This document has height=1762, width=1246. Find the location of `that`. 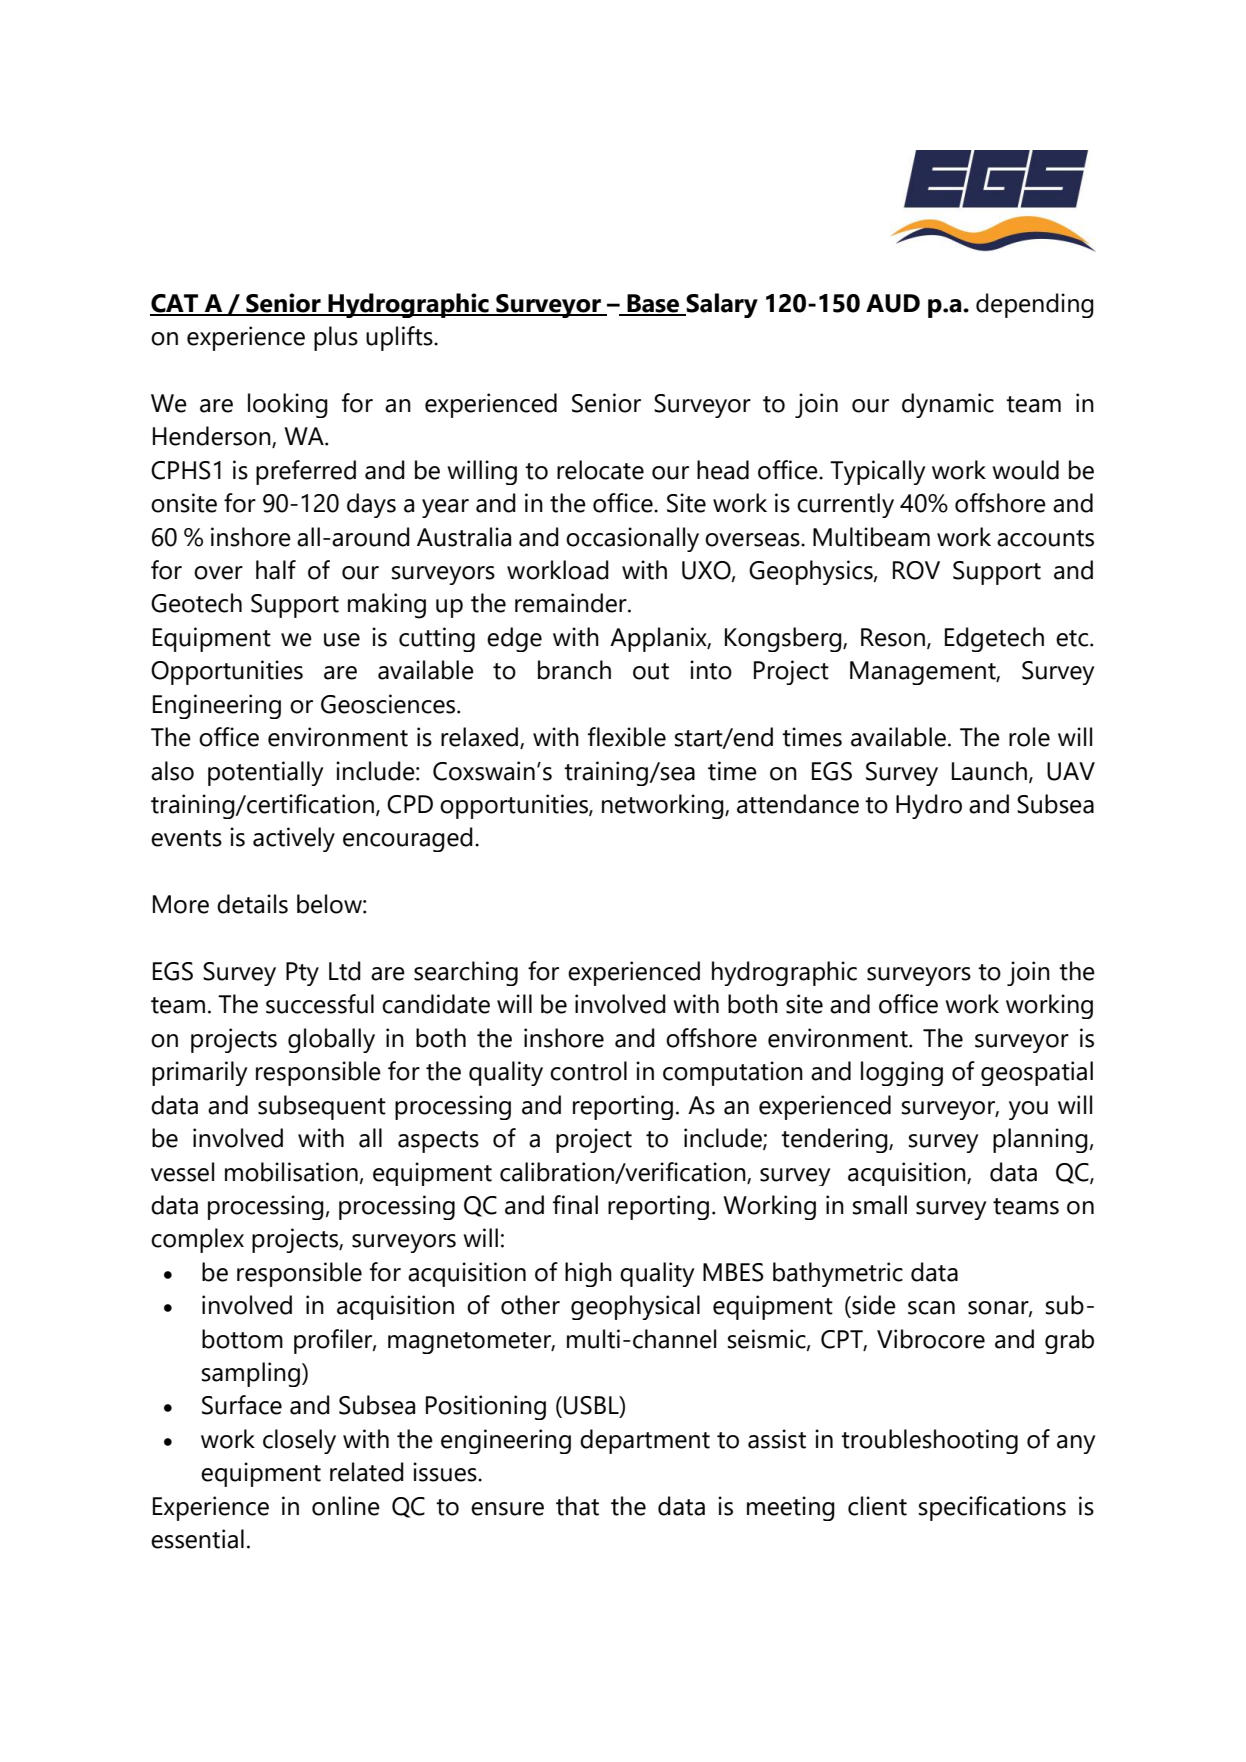

that is located at coordinates (577, 1506).
